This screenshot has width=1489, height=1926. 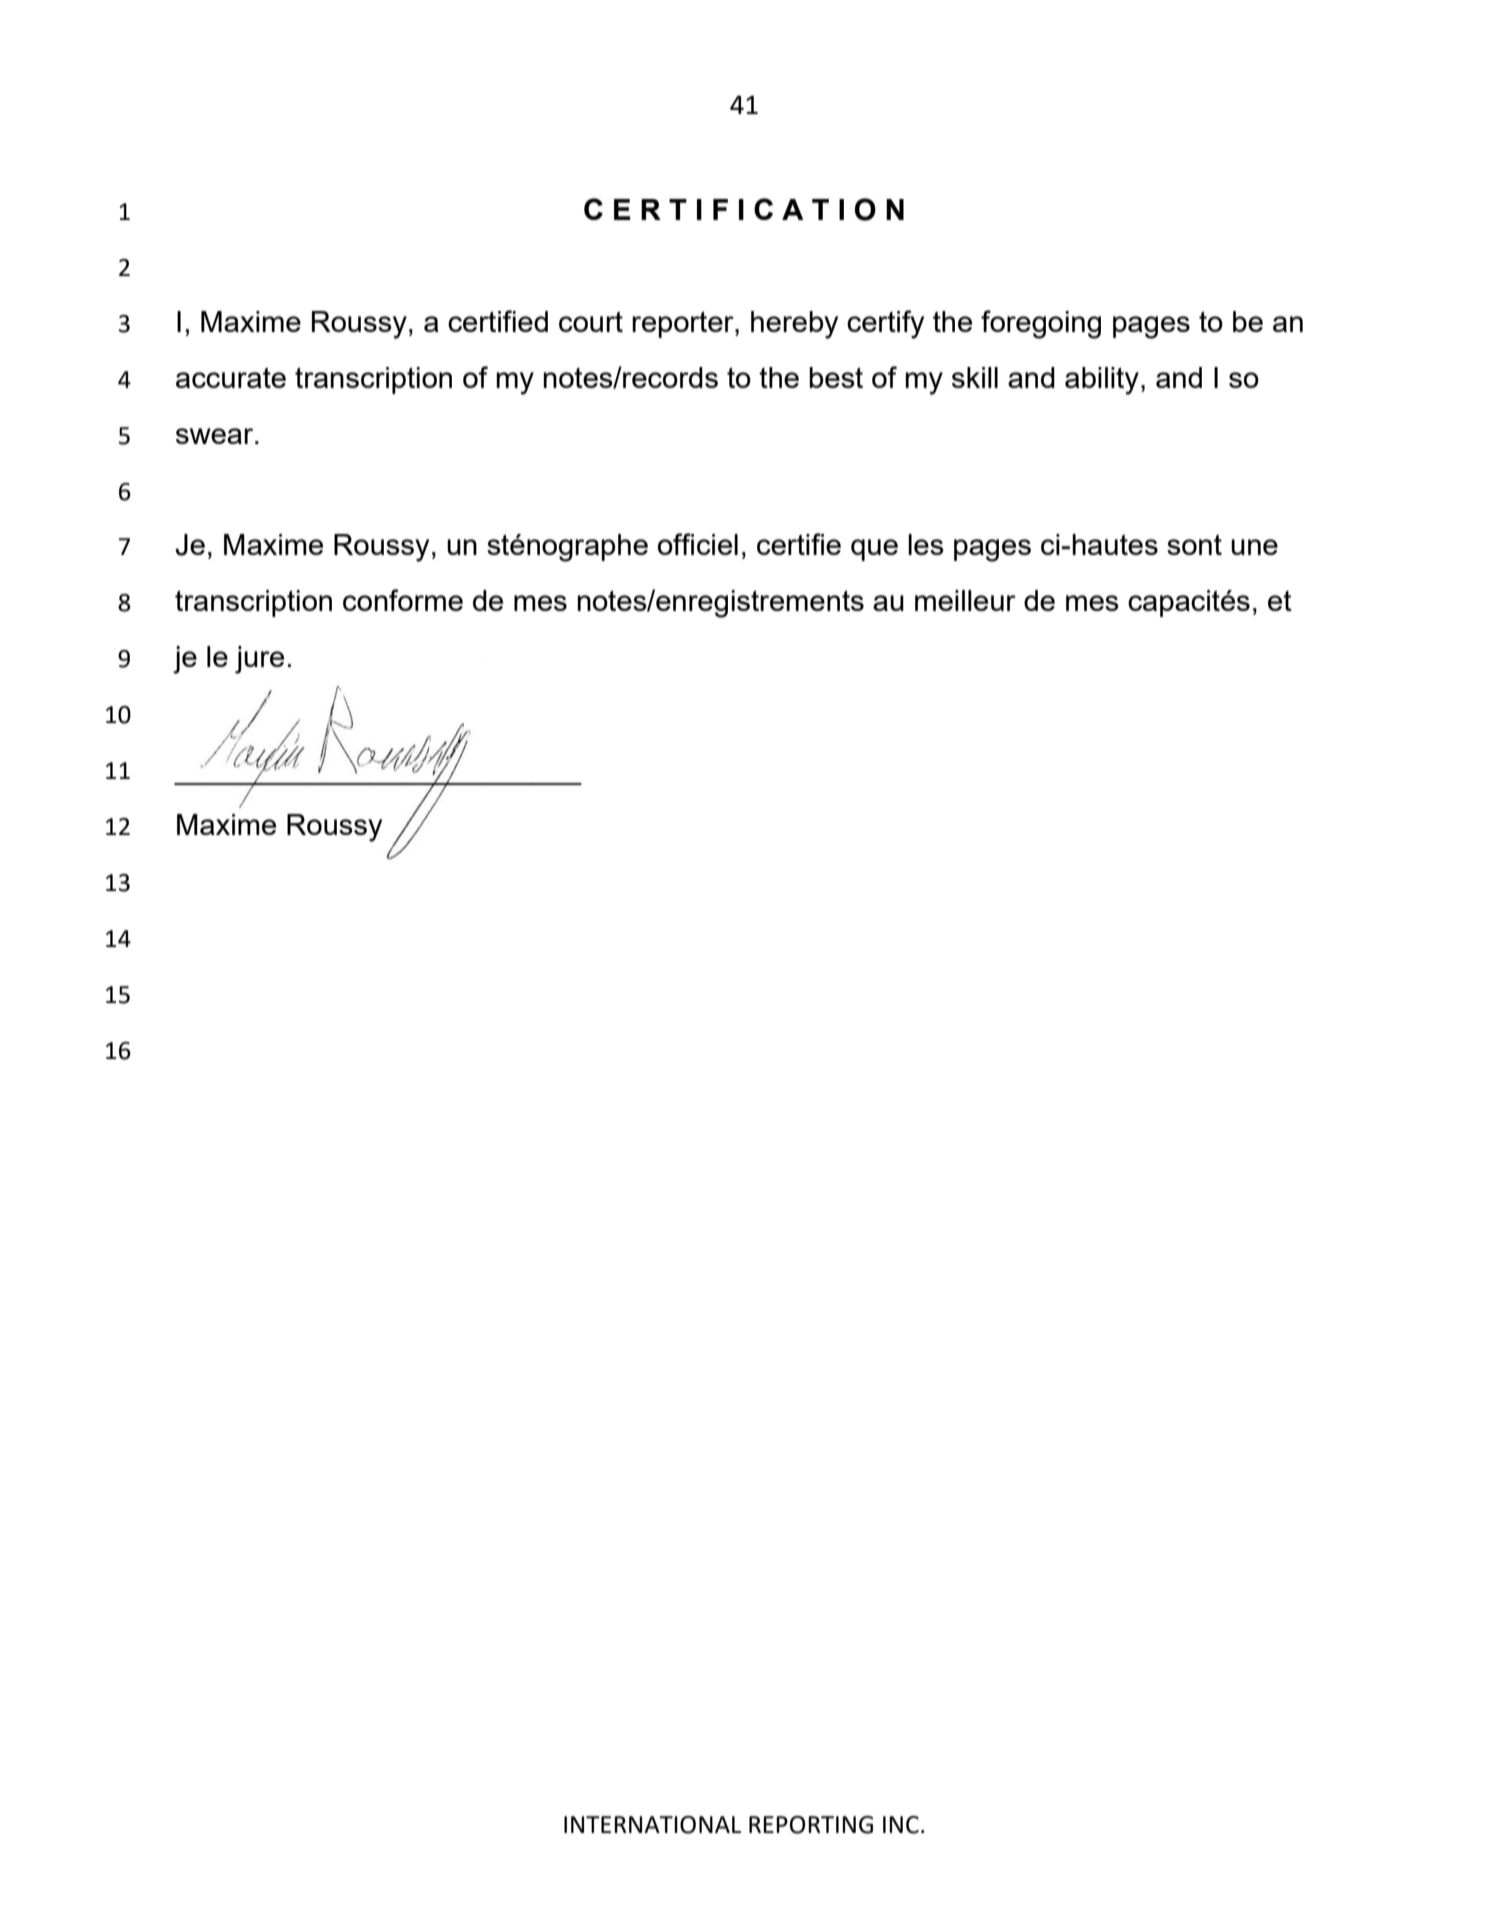 What do you see at coordinates (652, 1825) in the screenshot?
I see `INTERNATIONAL` at bounding box center [652, 1825].
